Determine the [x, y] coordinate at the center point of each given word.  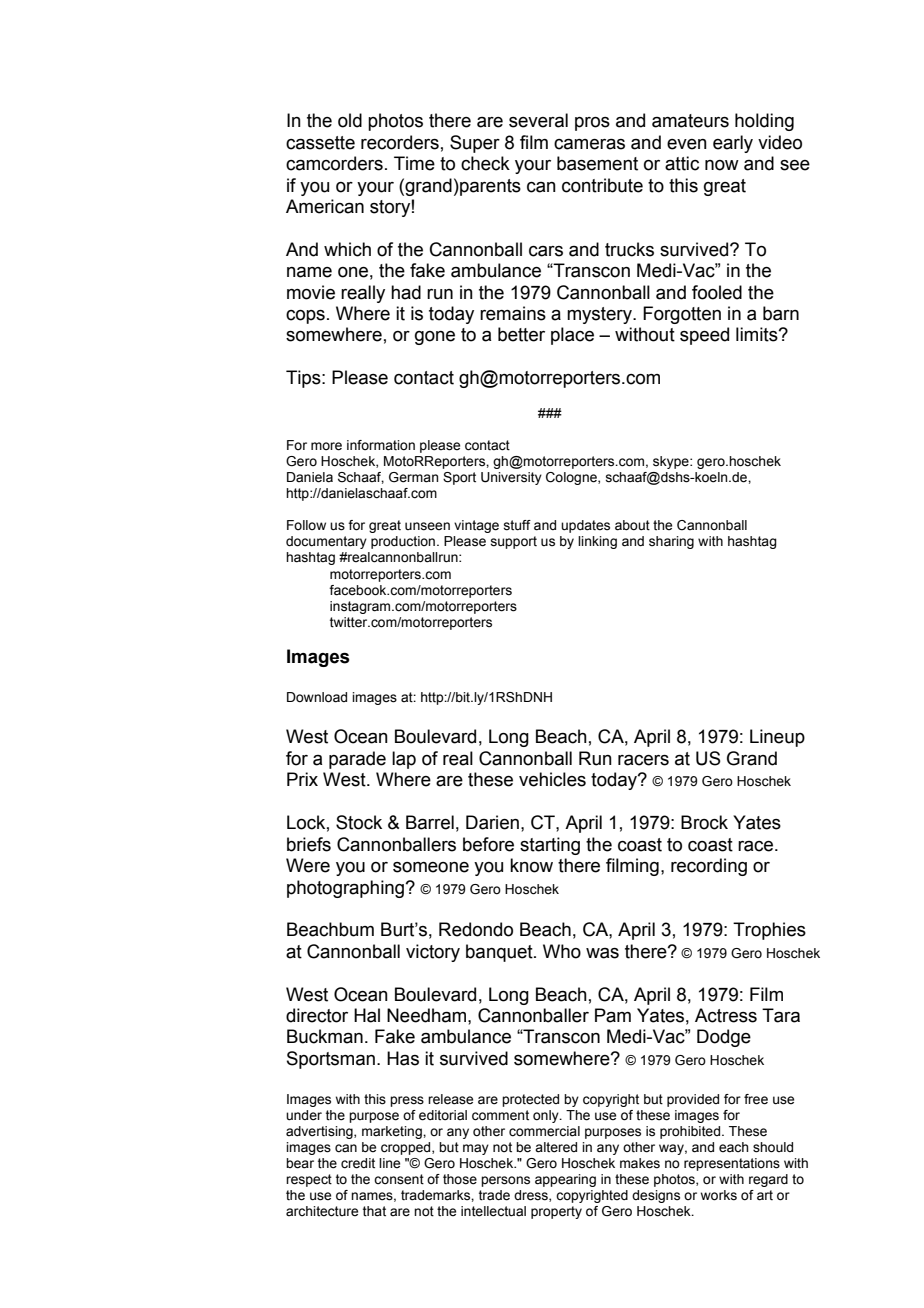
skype [672, 462]
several [538, 120]
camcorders [334, 163]
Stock [359, 822]
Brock [704, 822]
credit [358, 1163]
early [733, 144]
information [381, 445]
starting [550, 846]
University [511, 478]
